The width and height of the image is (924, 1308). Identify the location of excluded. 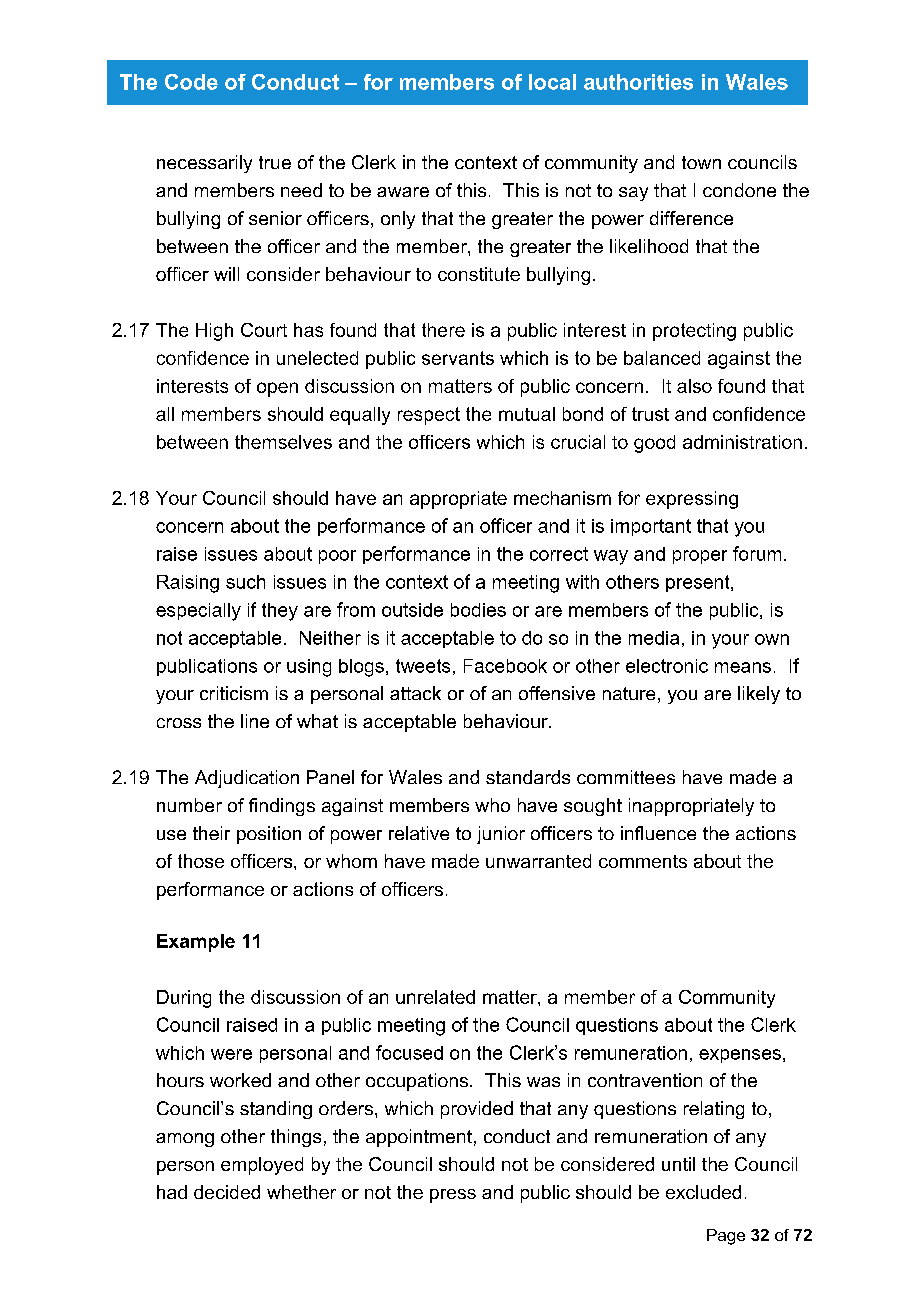
(703, 1192).
